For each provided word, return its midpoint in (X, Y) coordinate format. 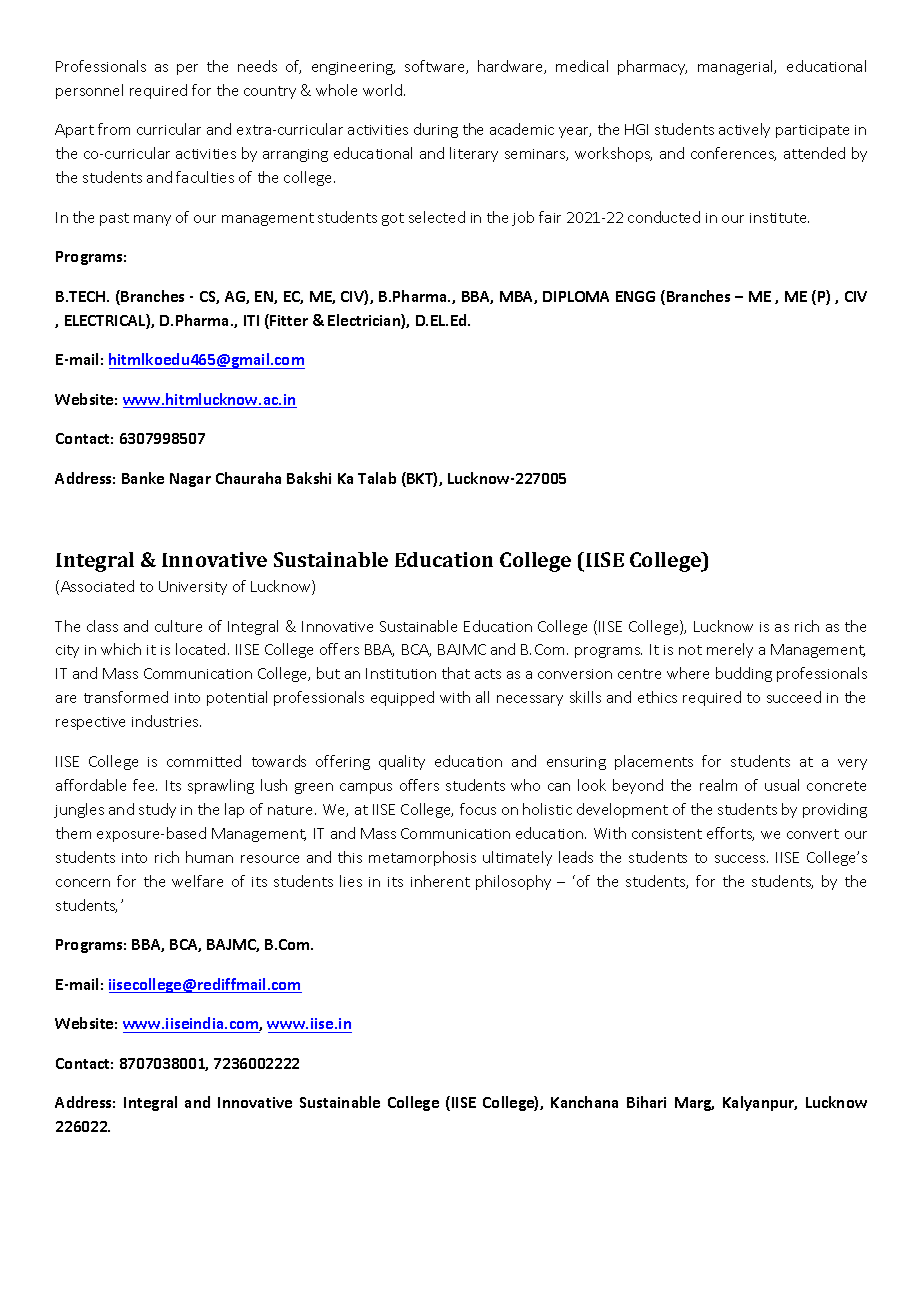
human (209, 857)
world (382, 90)
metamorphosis (422, 858)
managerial (737, 67)
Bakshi (309, 478)
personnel (89, 91)
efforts (730, 834)
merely (730, 650)
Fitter (288, 321)
